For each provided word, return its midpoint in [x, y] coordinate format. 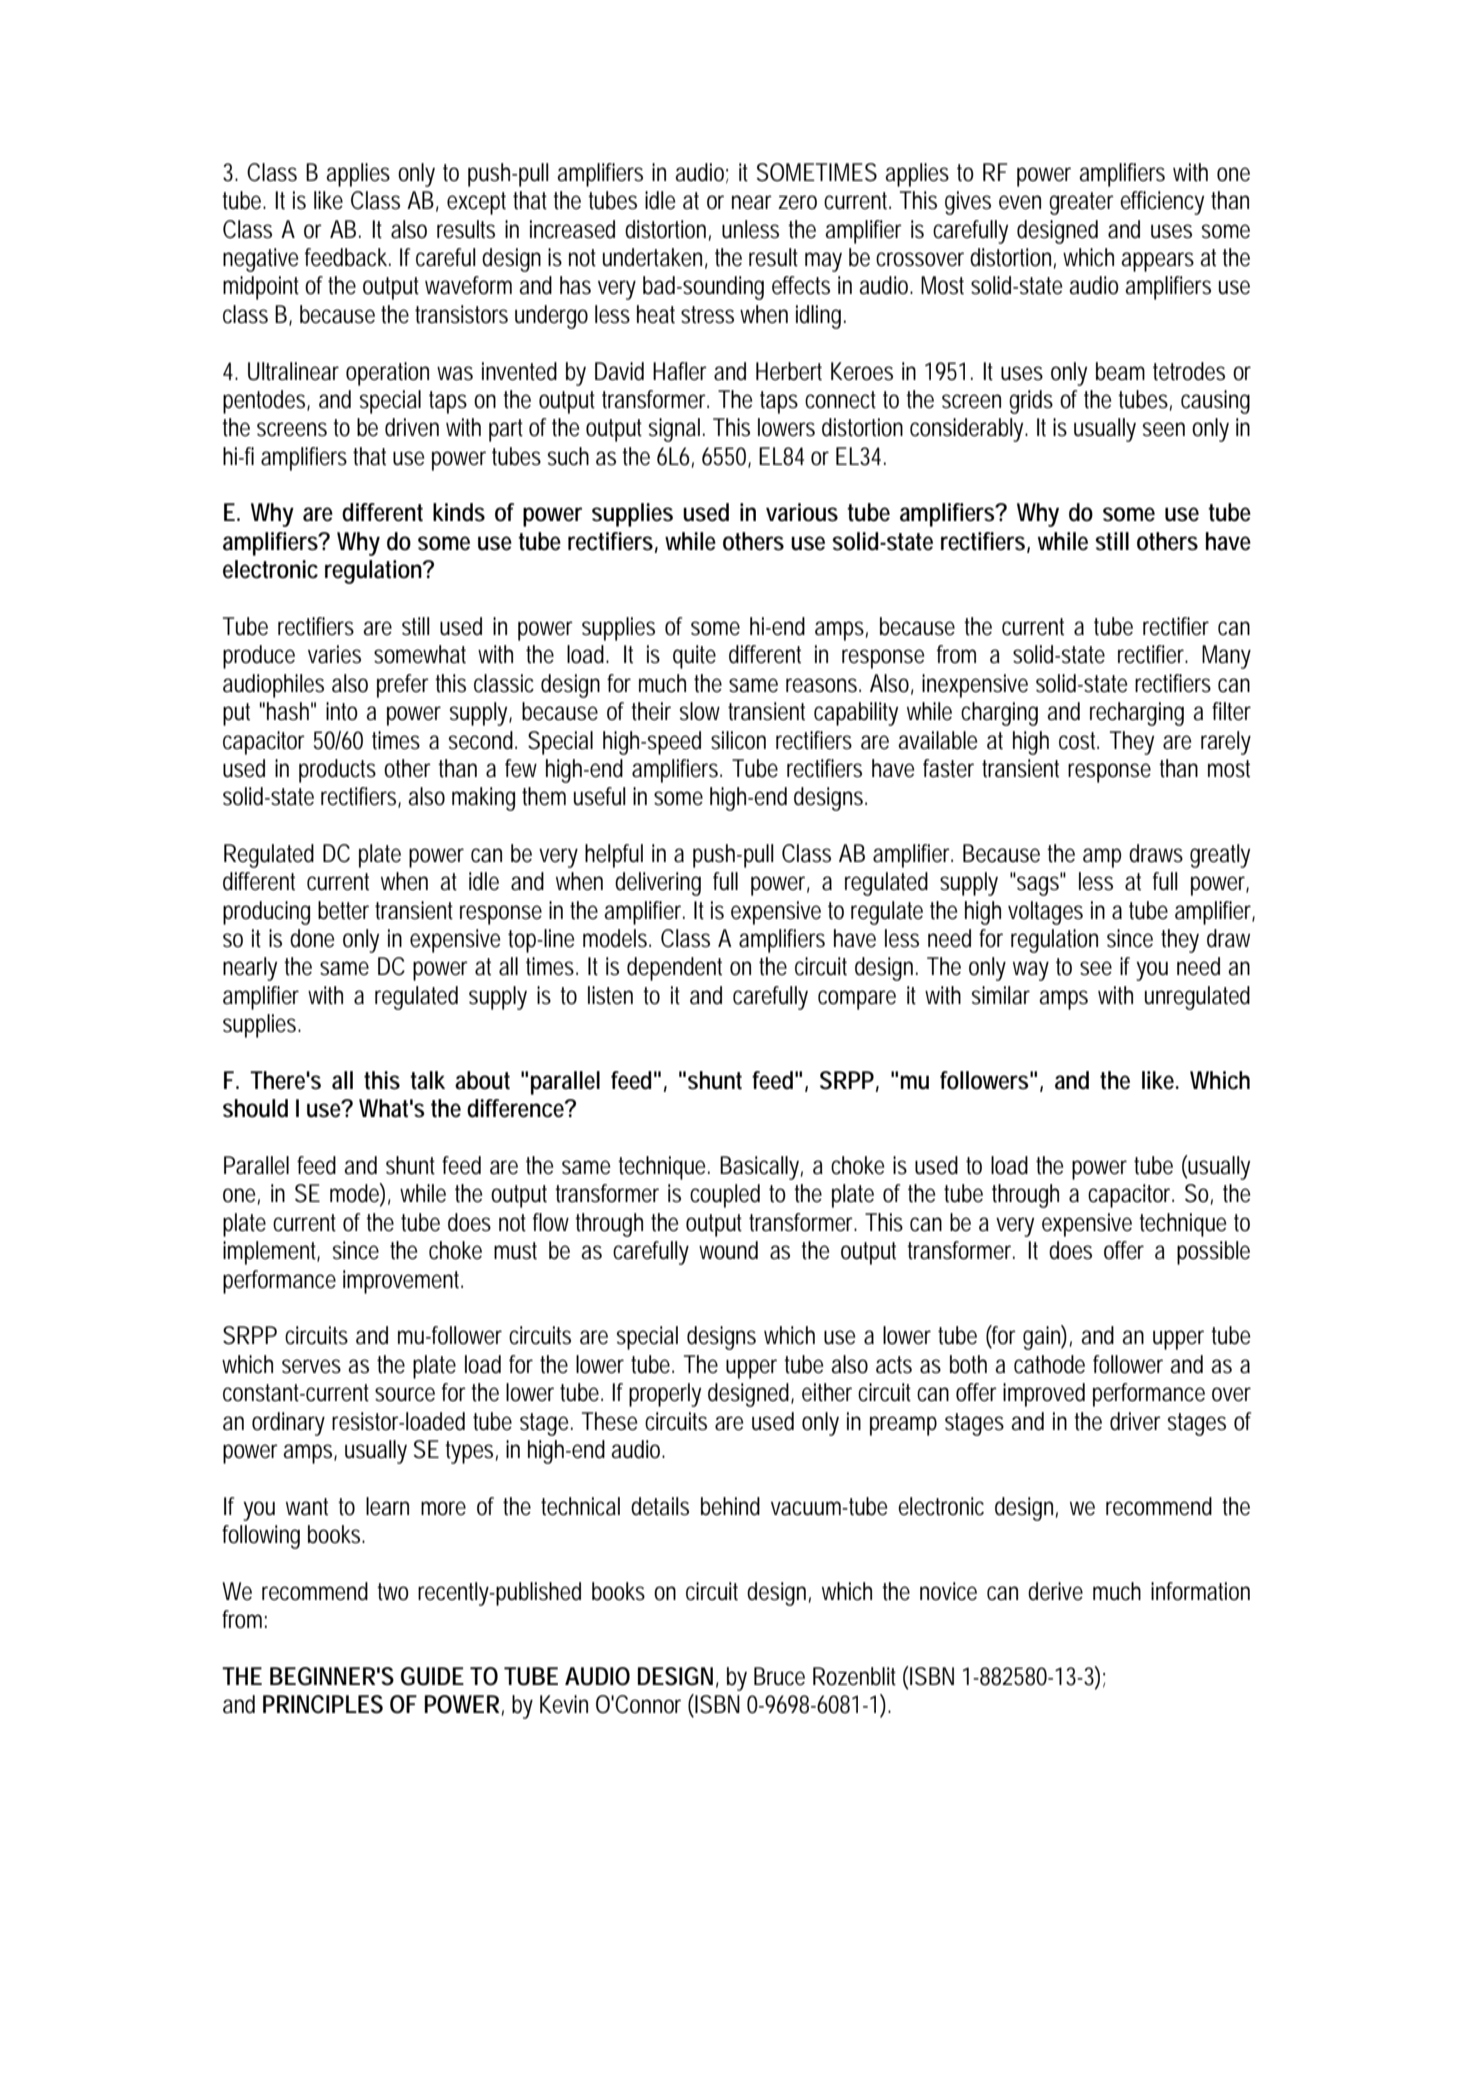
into [342, 711]
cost [1079, 741]
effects [801, 285]
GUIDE [432, 1676]
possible [1213, 1253]
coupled [725, 1196]
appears [1157, 262]
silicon [738, 740]
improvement [403, 1282]
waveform [468, 285]
